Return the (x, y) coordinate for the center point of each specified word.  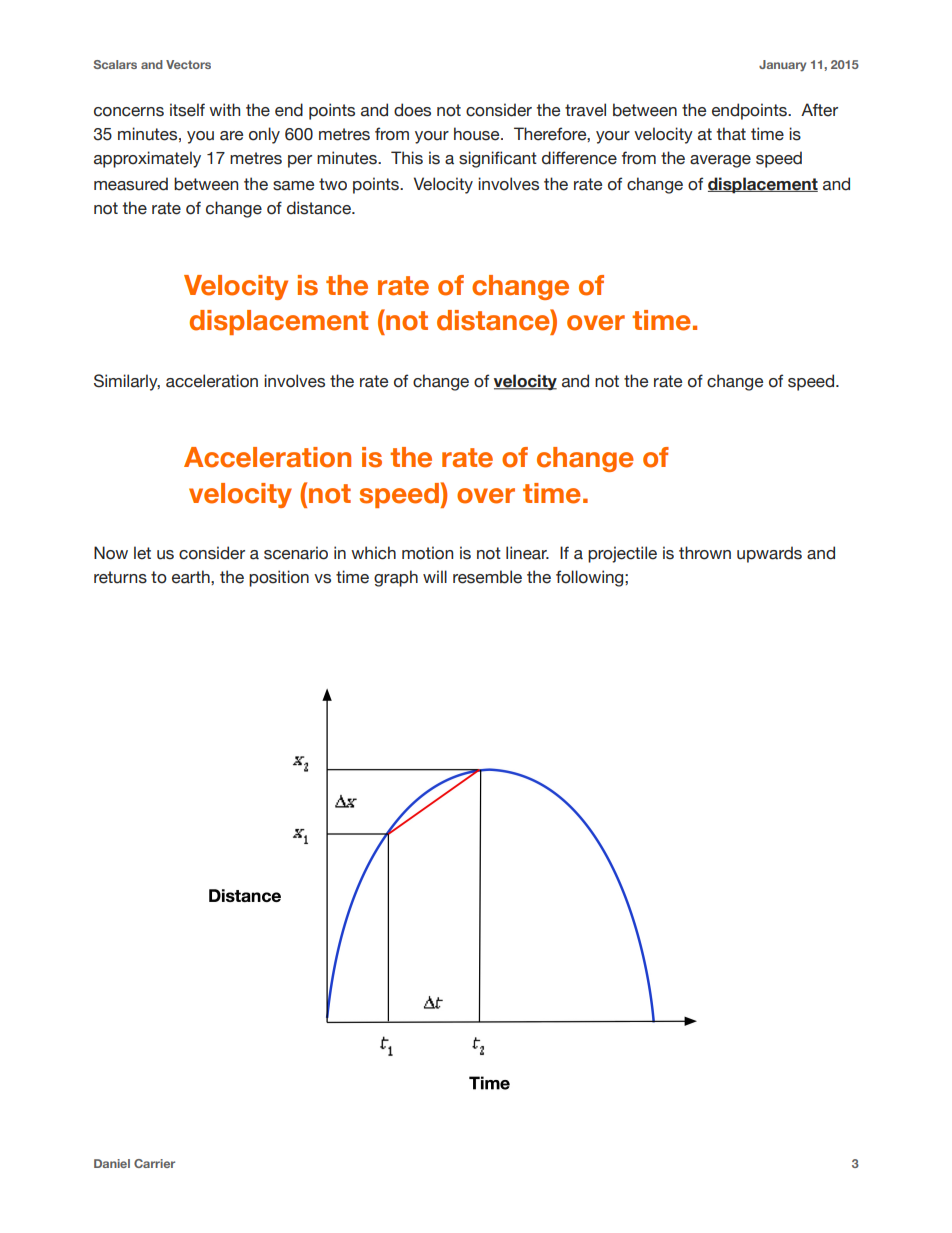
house (478, 134)
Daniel (112, 1163)
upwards (769, 554)
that (731, 134)
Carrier (154, 1163)
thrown (705, 553)
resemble (487, 577)
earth (192, 577)
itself (187, 110)
